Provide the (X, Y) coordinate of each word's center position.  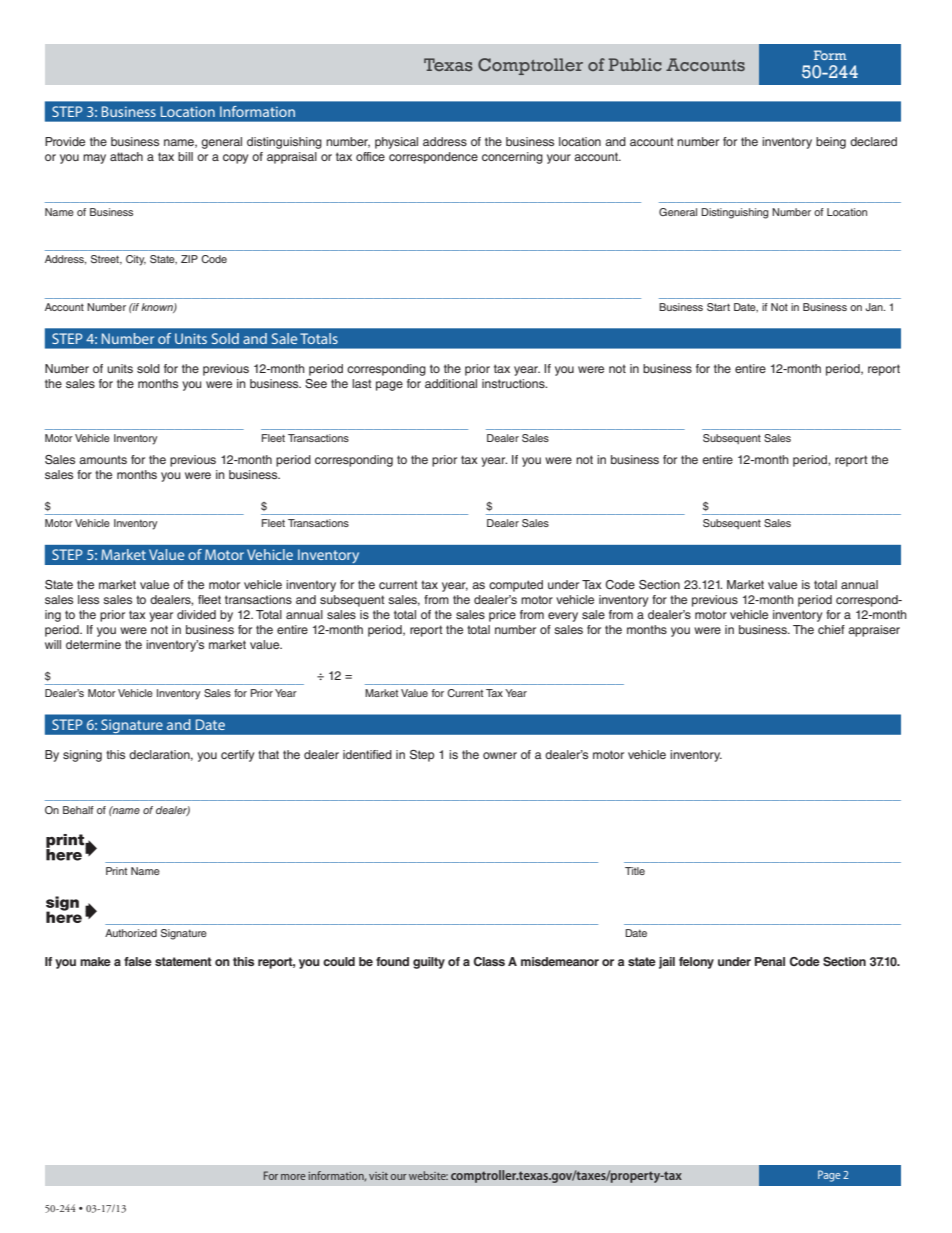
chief (831, 629)
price (502, 616)
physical (396, 143)
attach (126, 156)
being (831, 143)
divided (196, 614)
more (293, 1177)
